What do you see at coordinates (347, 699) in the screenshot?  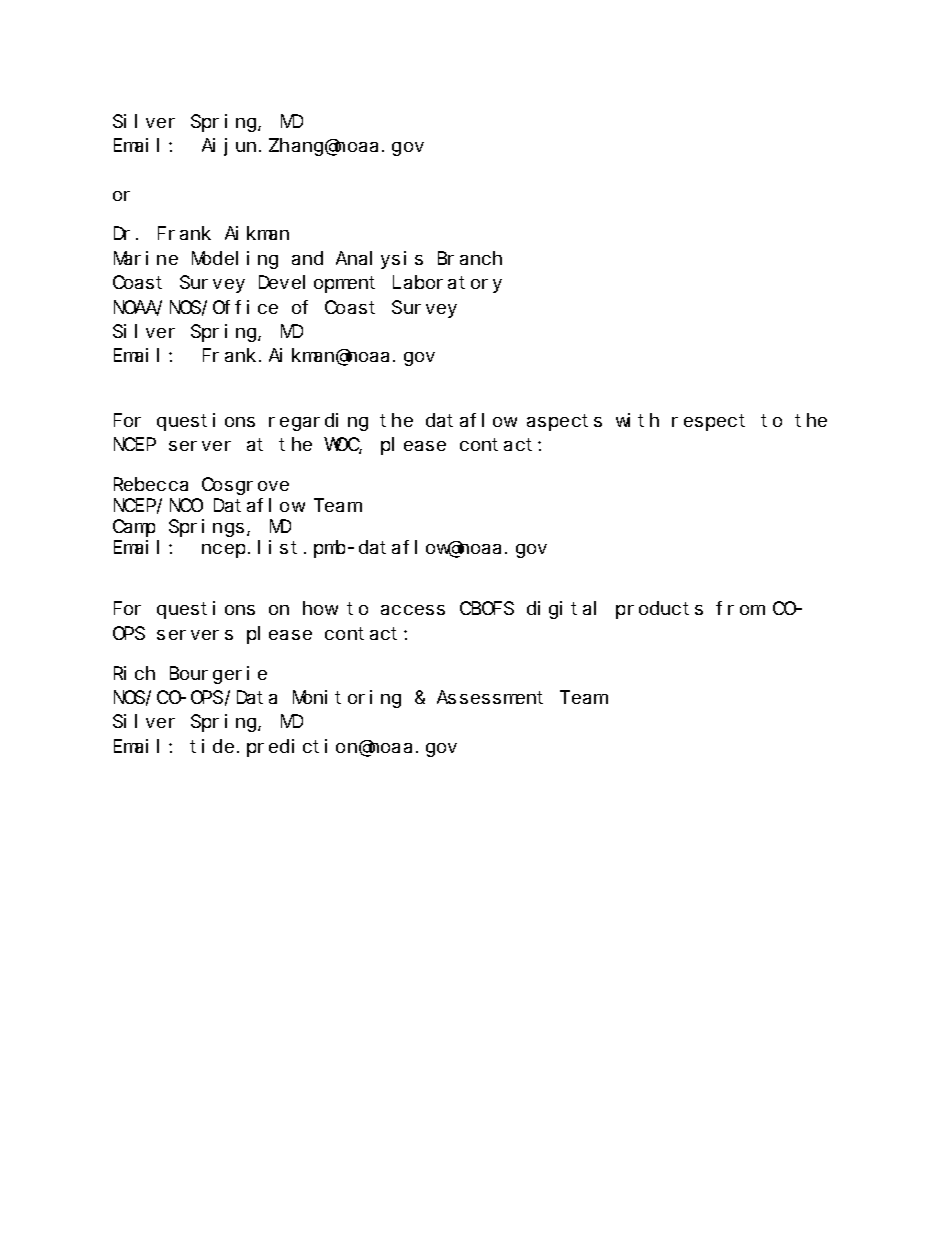 I see `Monitoring` at bounding box center [347, 699].
